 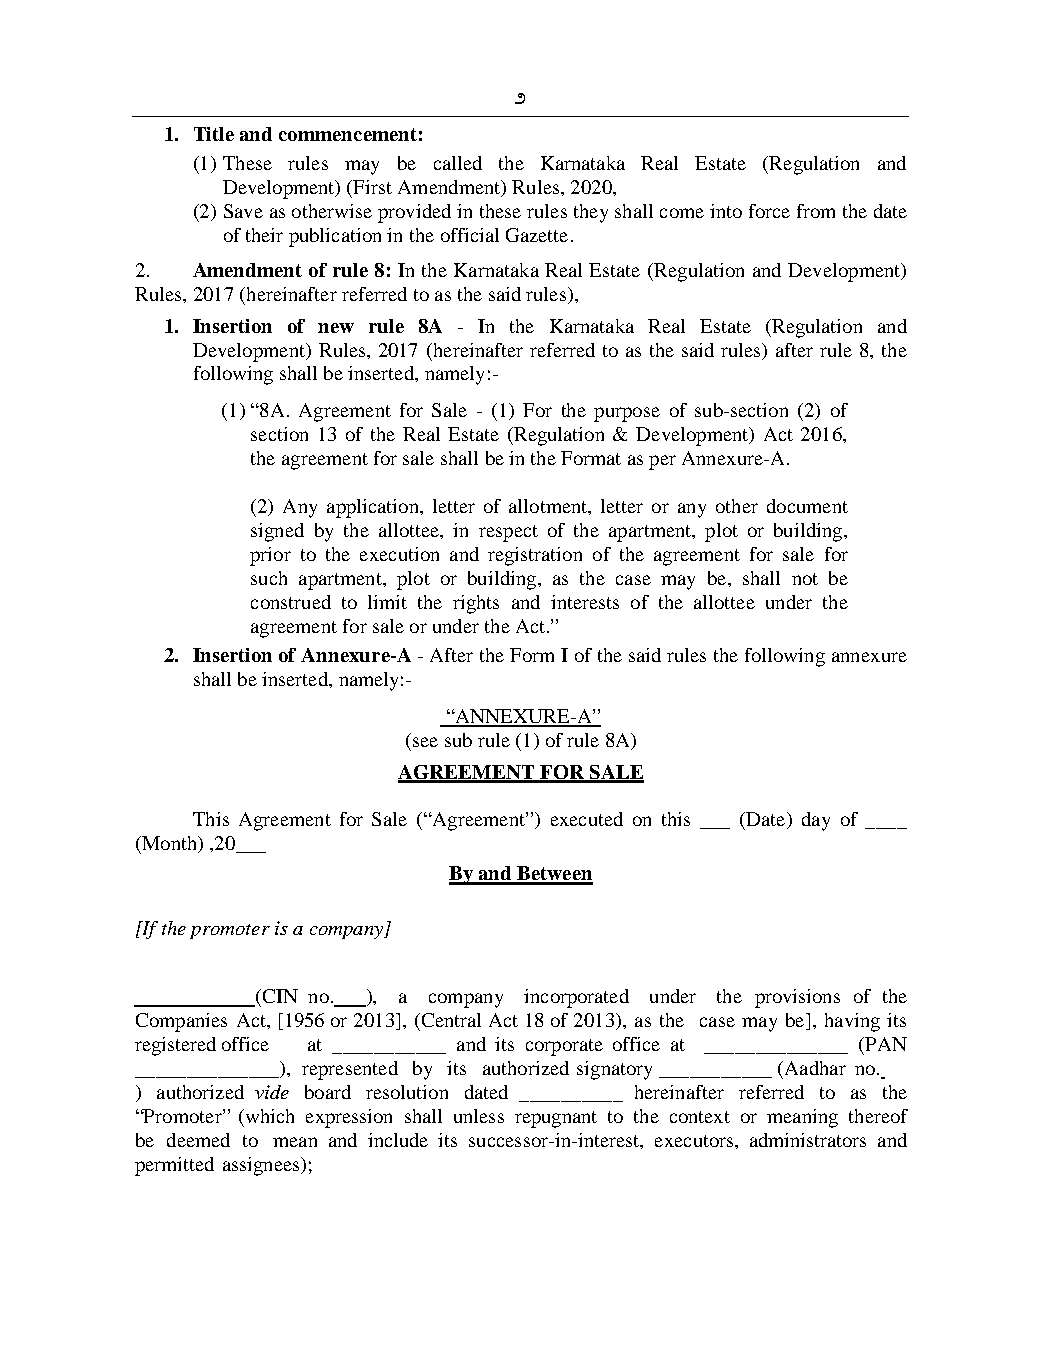 I want to click on document, so click(x=807, y=506).
